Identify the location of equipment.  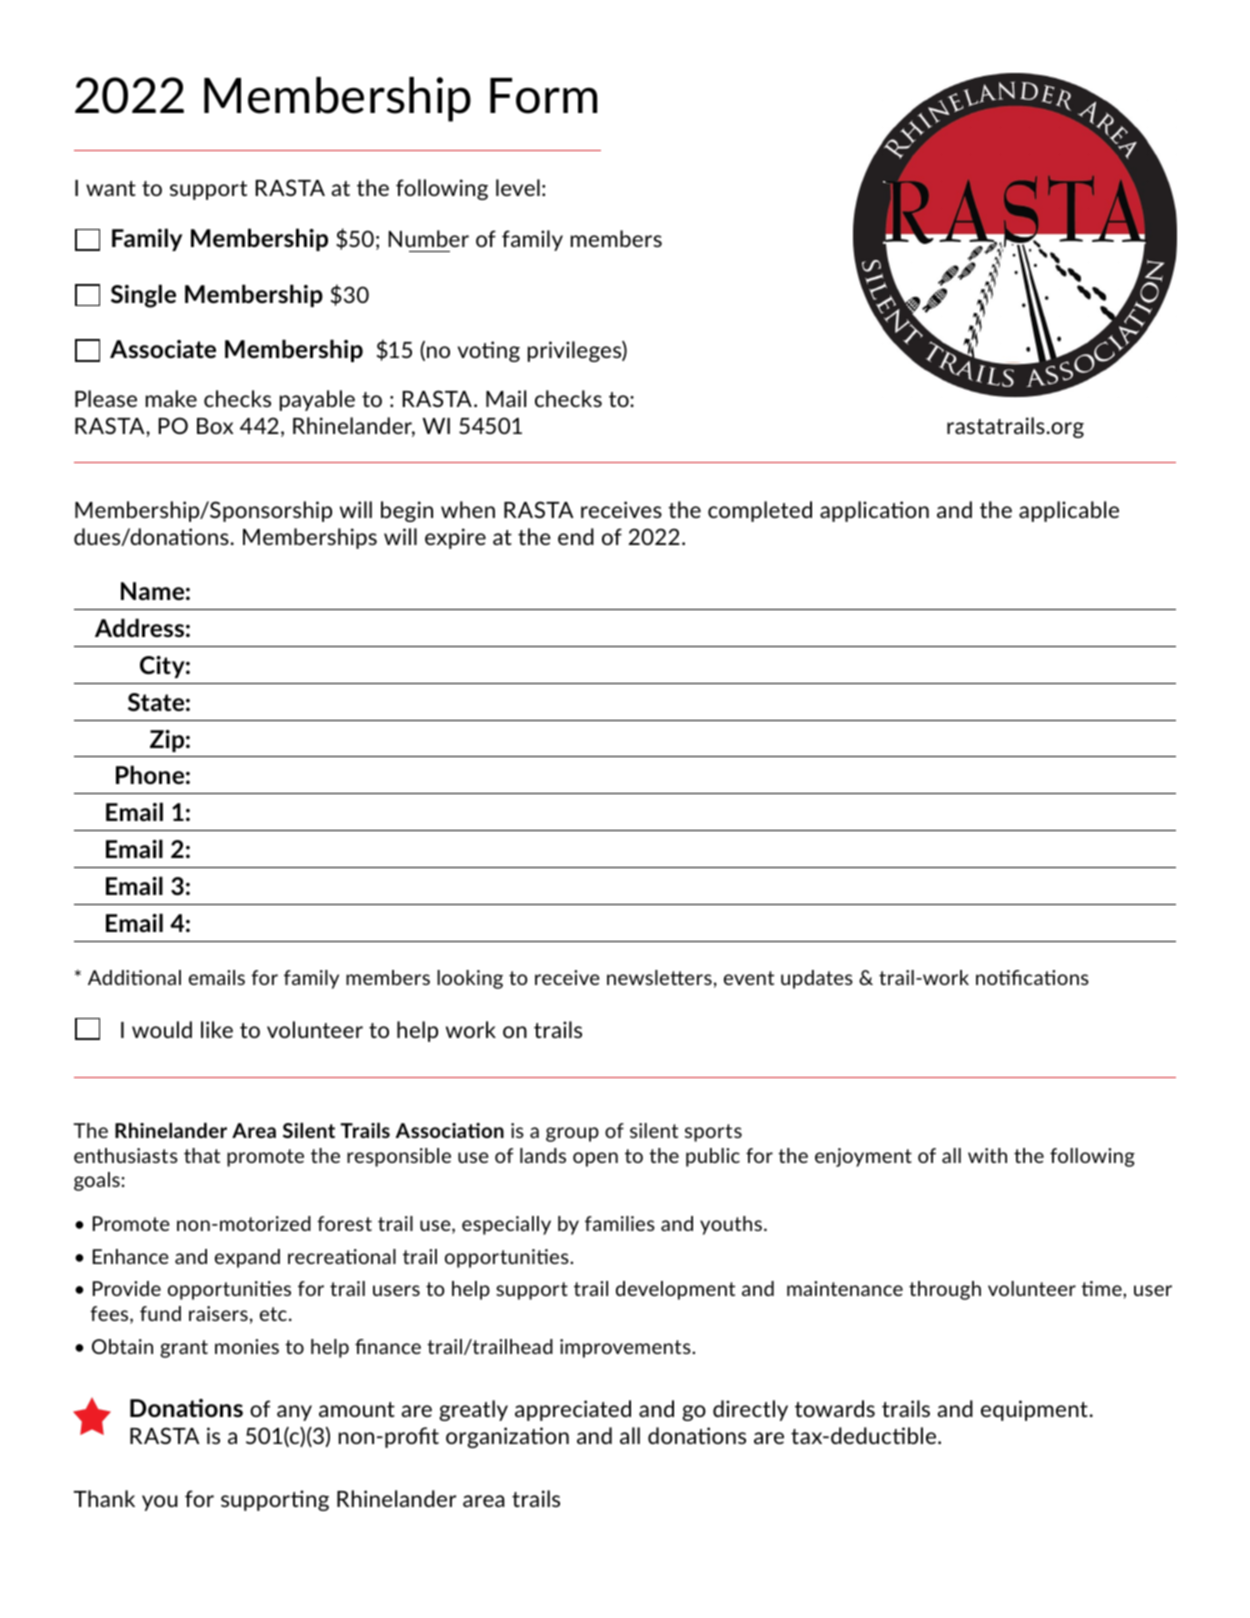
(1034, 1410).
